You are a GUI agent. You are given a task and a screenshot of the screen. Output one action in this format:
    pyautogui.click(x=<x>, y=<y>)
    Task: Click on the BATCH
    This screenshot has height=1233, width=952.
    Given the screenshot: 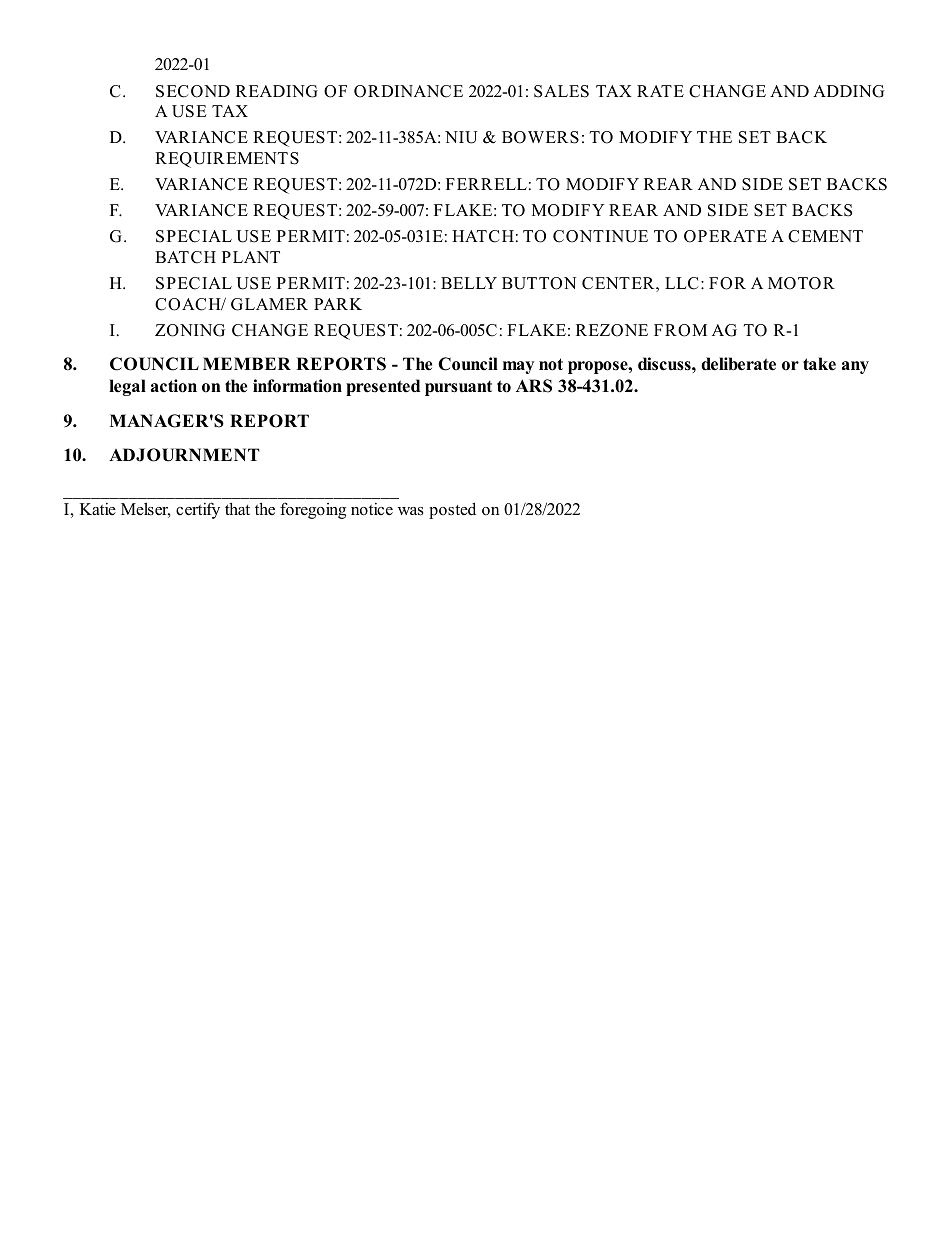 What is the action you would take?
    pyautogui.click(x=185, y=257)
